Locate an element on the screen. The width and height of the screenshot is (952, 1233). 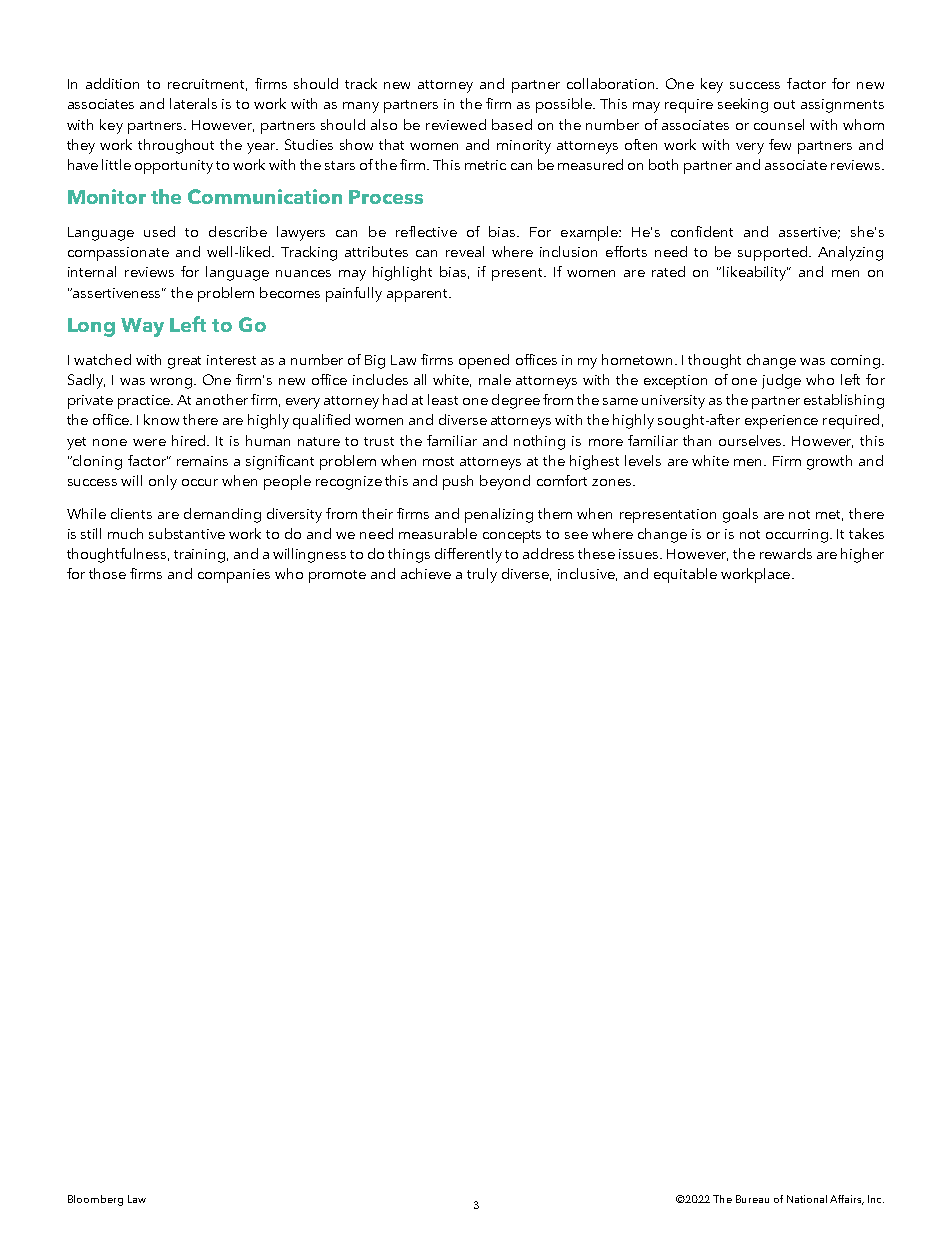
Bureau is located at coordinates (752, 1199).
